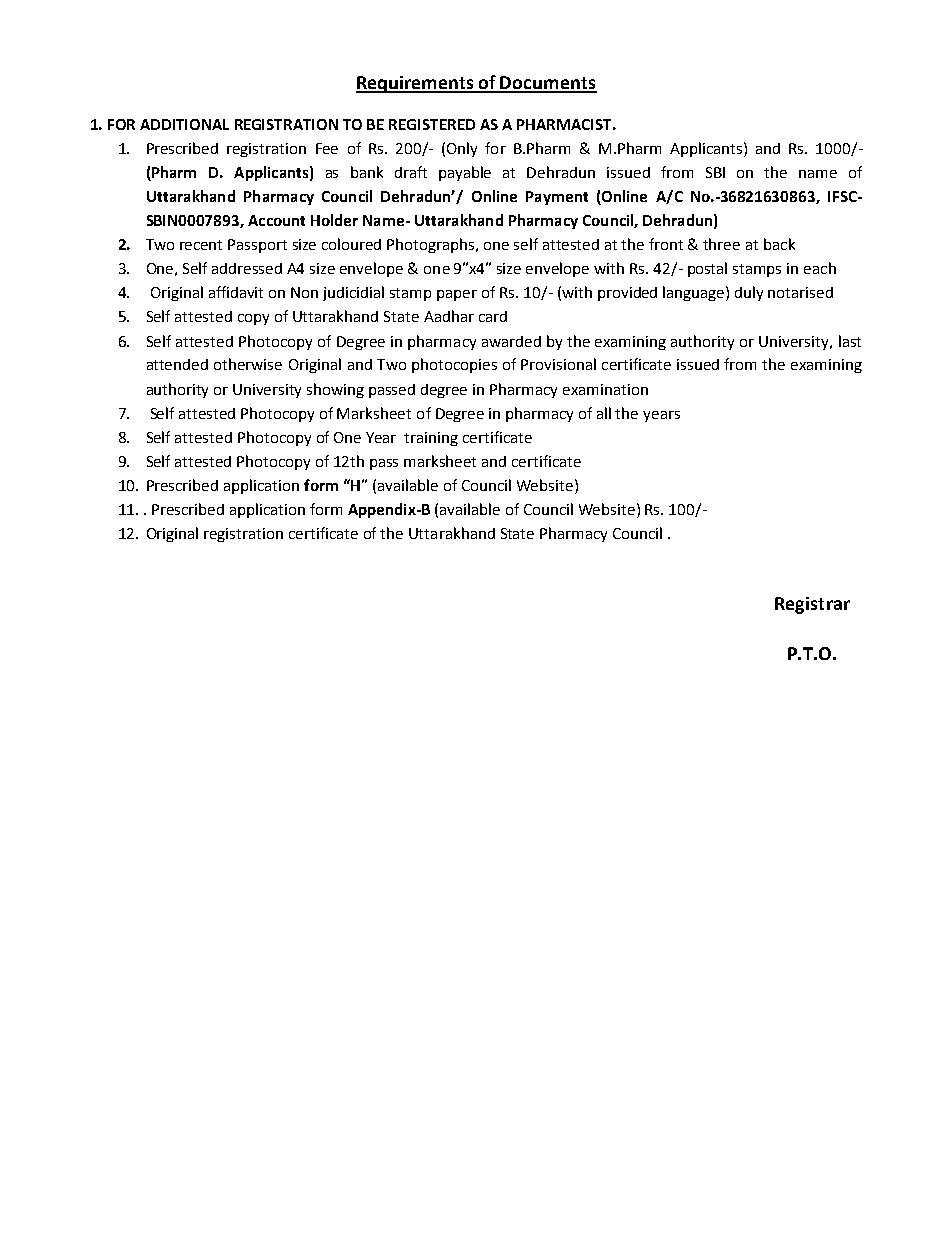 This page has width=952, height=1233. What do you see at coordinates (335, 390) in the page?
I see `showing` at bounding box center [335, 390].
